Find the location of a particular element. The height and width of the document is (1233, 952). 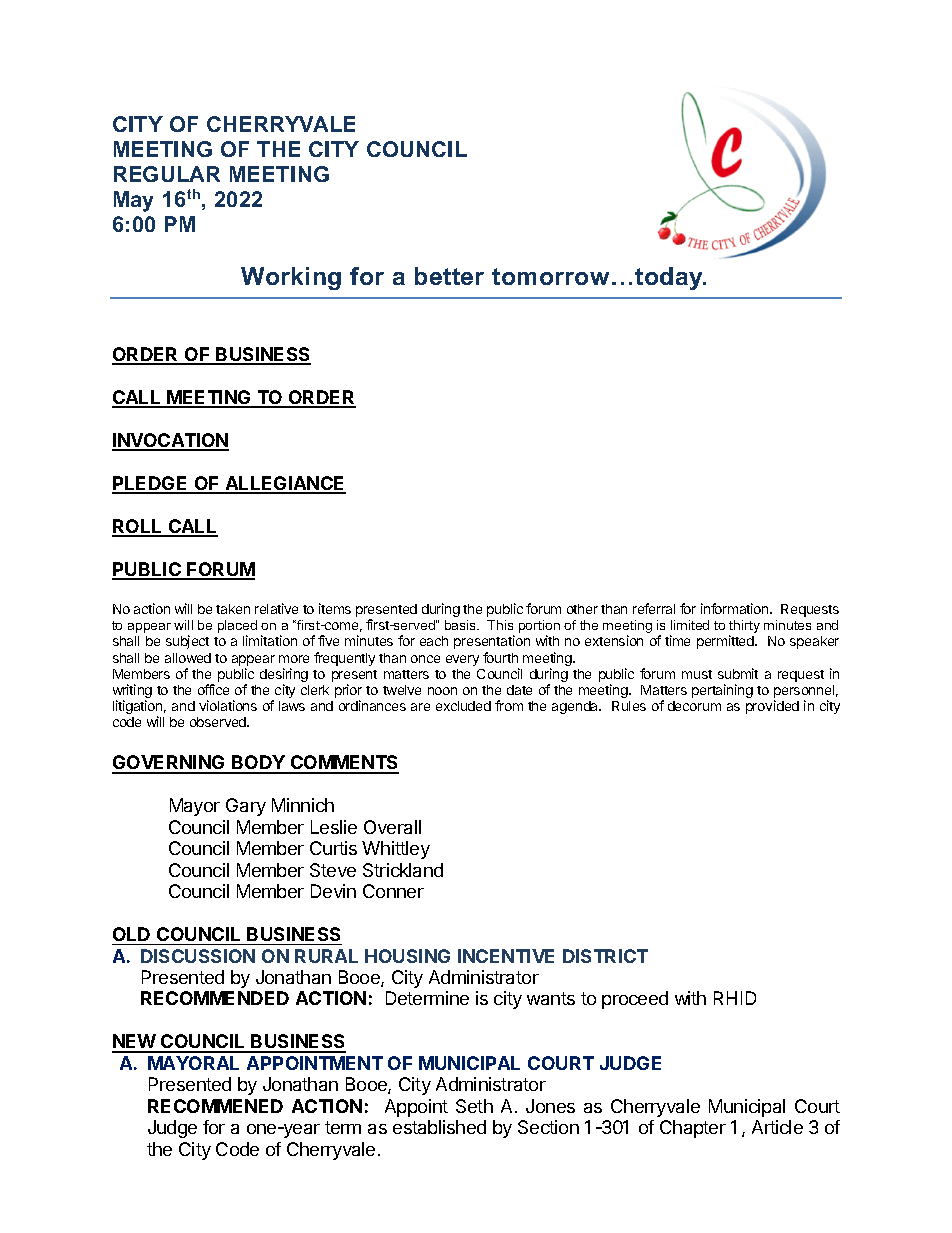

better is located at coordinates (449, 276).
